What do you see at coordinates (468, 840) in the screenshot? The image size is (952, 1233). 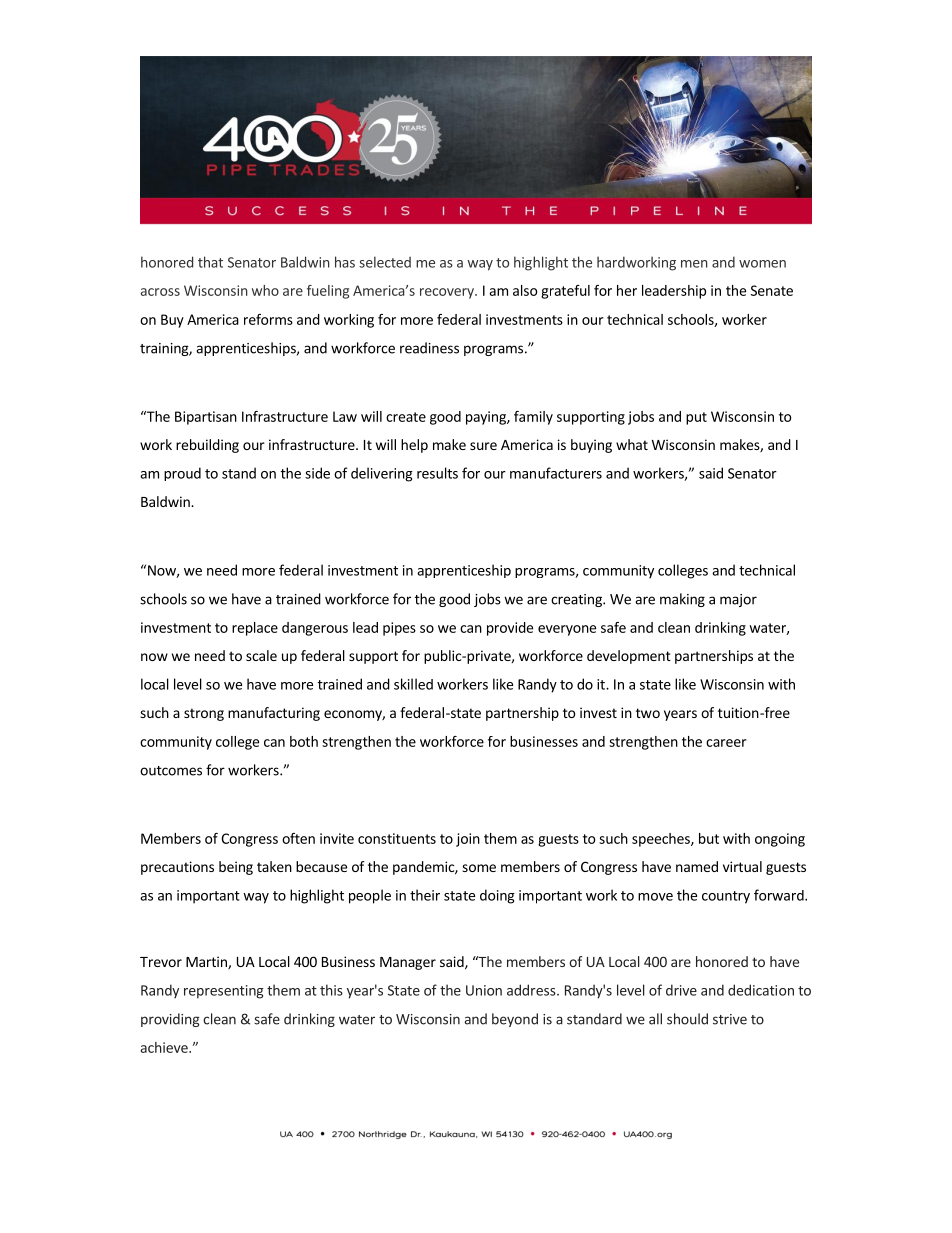 I see `join` at bounding box center [468, 840].
